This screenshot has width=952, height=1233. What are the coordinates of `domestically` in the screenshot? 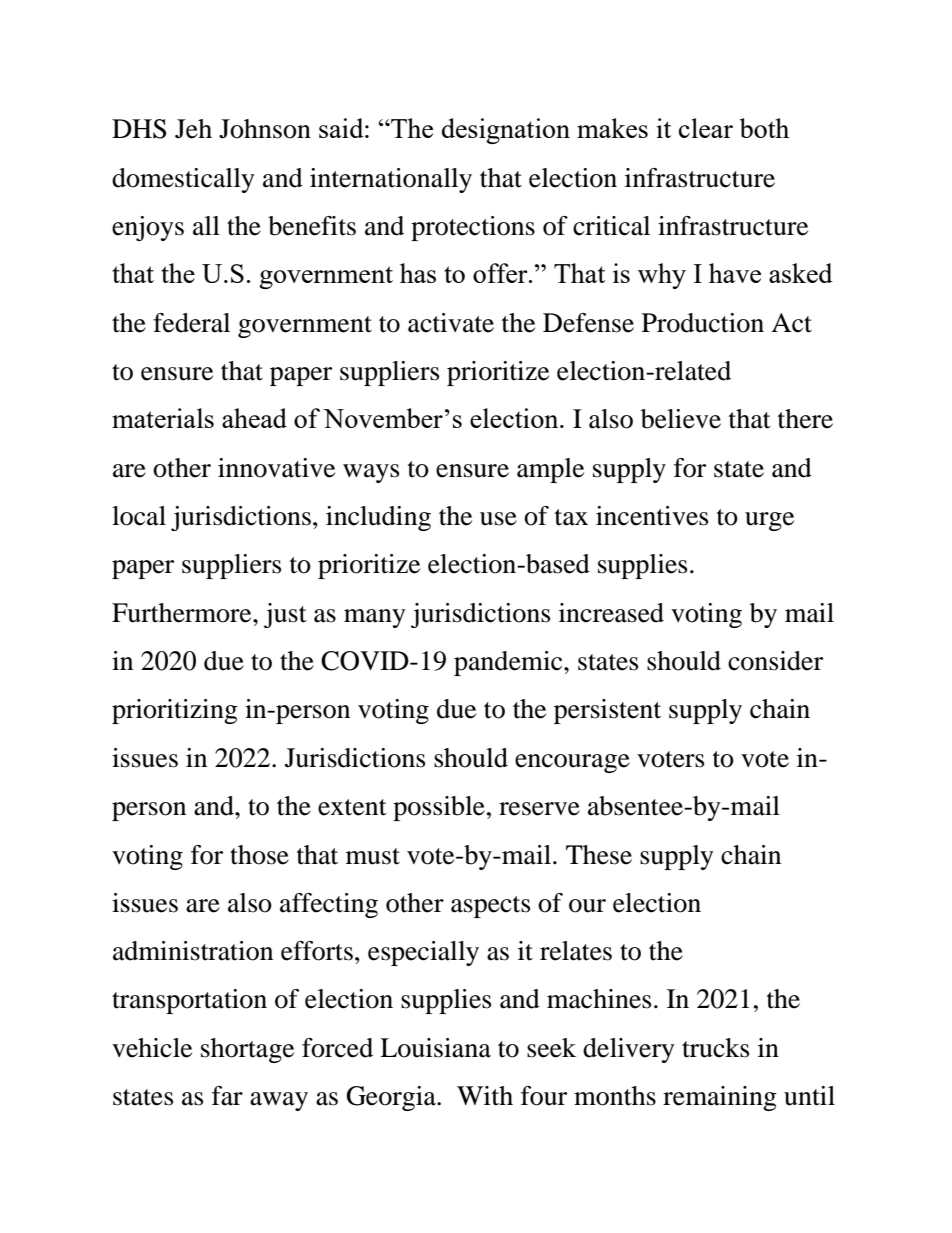 It's located at (183, 180).
